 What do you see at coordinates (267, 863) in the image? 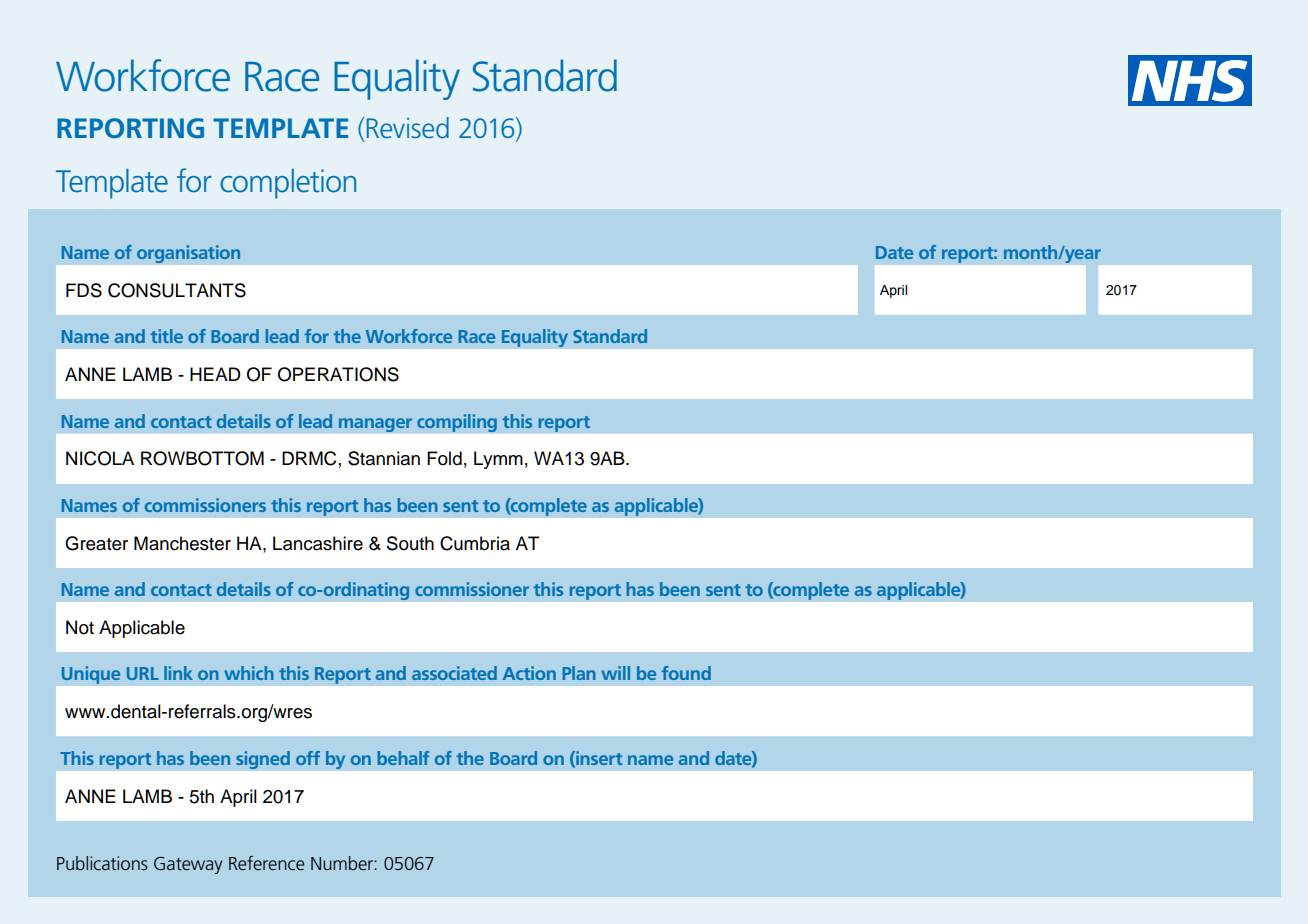
I see `Reference` at bounding box center [267, 863].
